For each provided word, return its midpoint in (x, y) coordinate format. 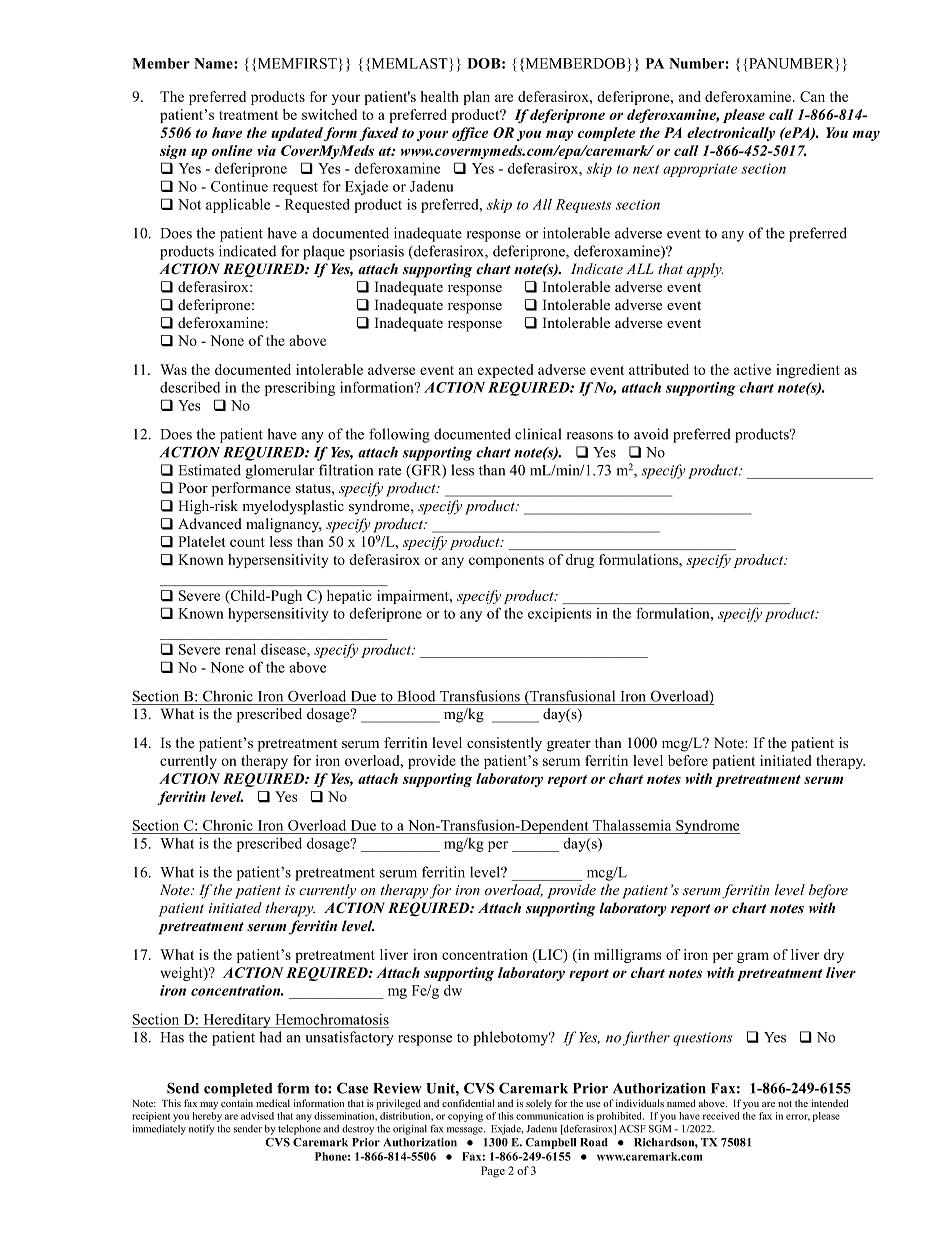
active (752, 369)
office (470, 134)
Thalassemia (632, 825)
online (232, 150)
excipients (560, 615)
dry (834, 956)
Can (812, 96)
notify (202, 1129)
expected (506, 371)
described (190, 387)
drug (580, 561)
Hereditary (237, 1021)
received (721, 1116)
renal (240, 649)
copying (465, 1117)
